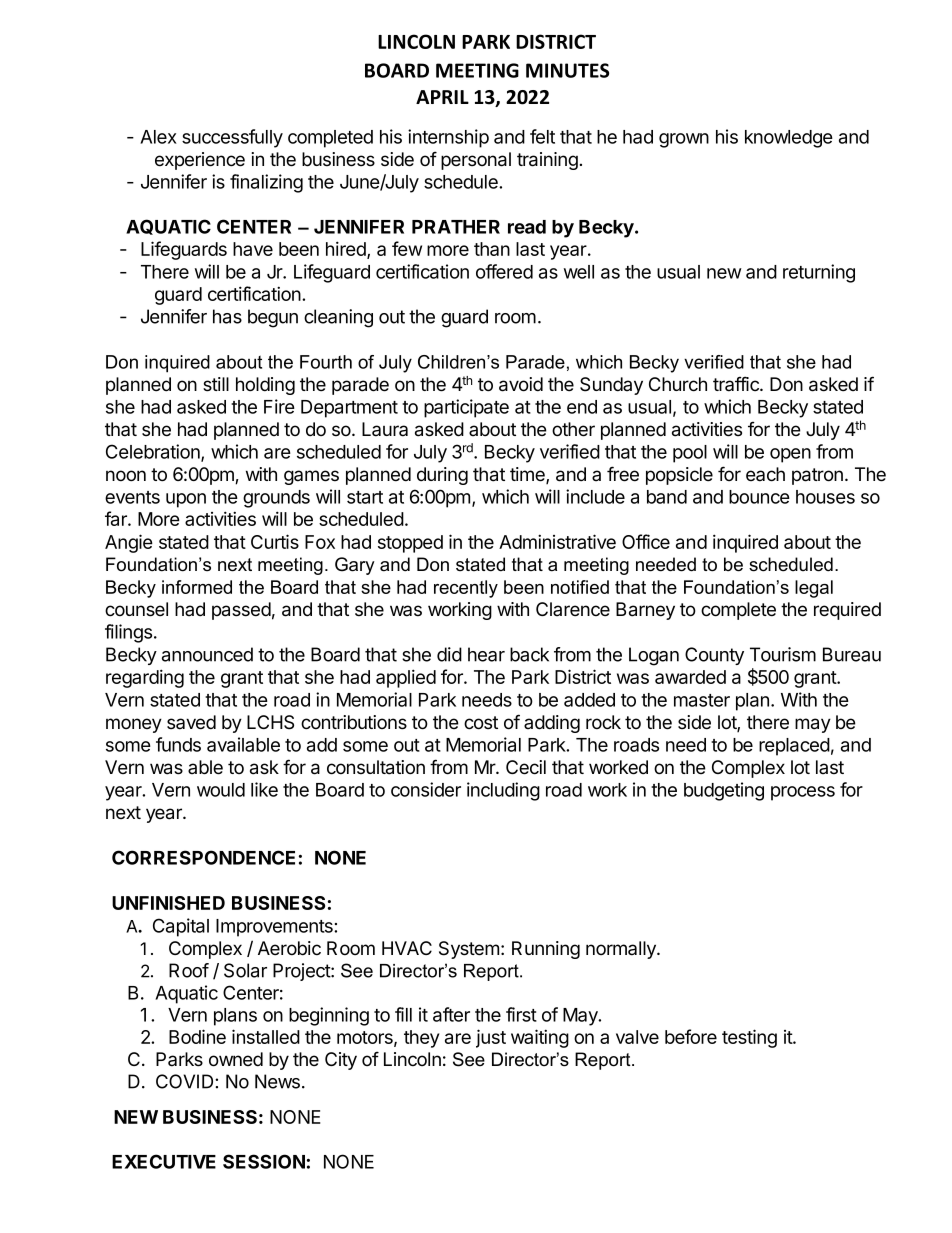 This document has width=952, height=1233. What do you see at coordinates (521, 384) in the document?
I see `avoid` at bounding box center [521, 384].
